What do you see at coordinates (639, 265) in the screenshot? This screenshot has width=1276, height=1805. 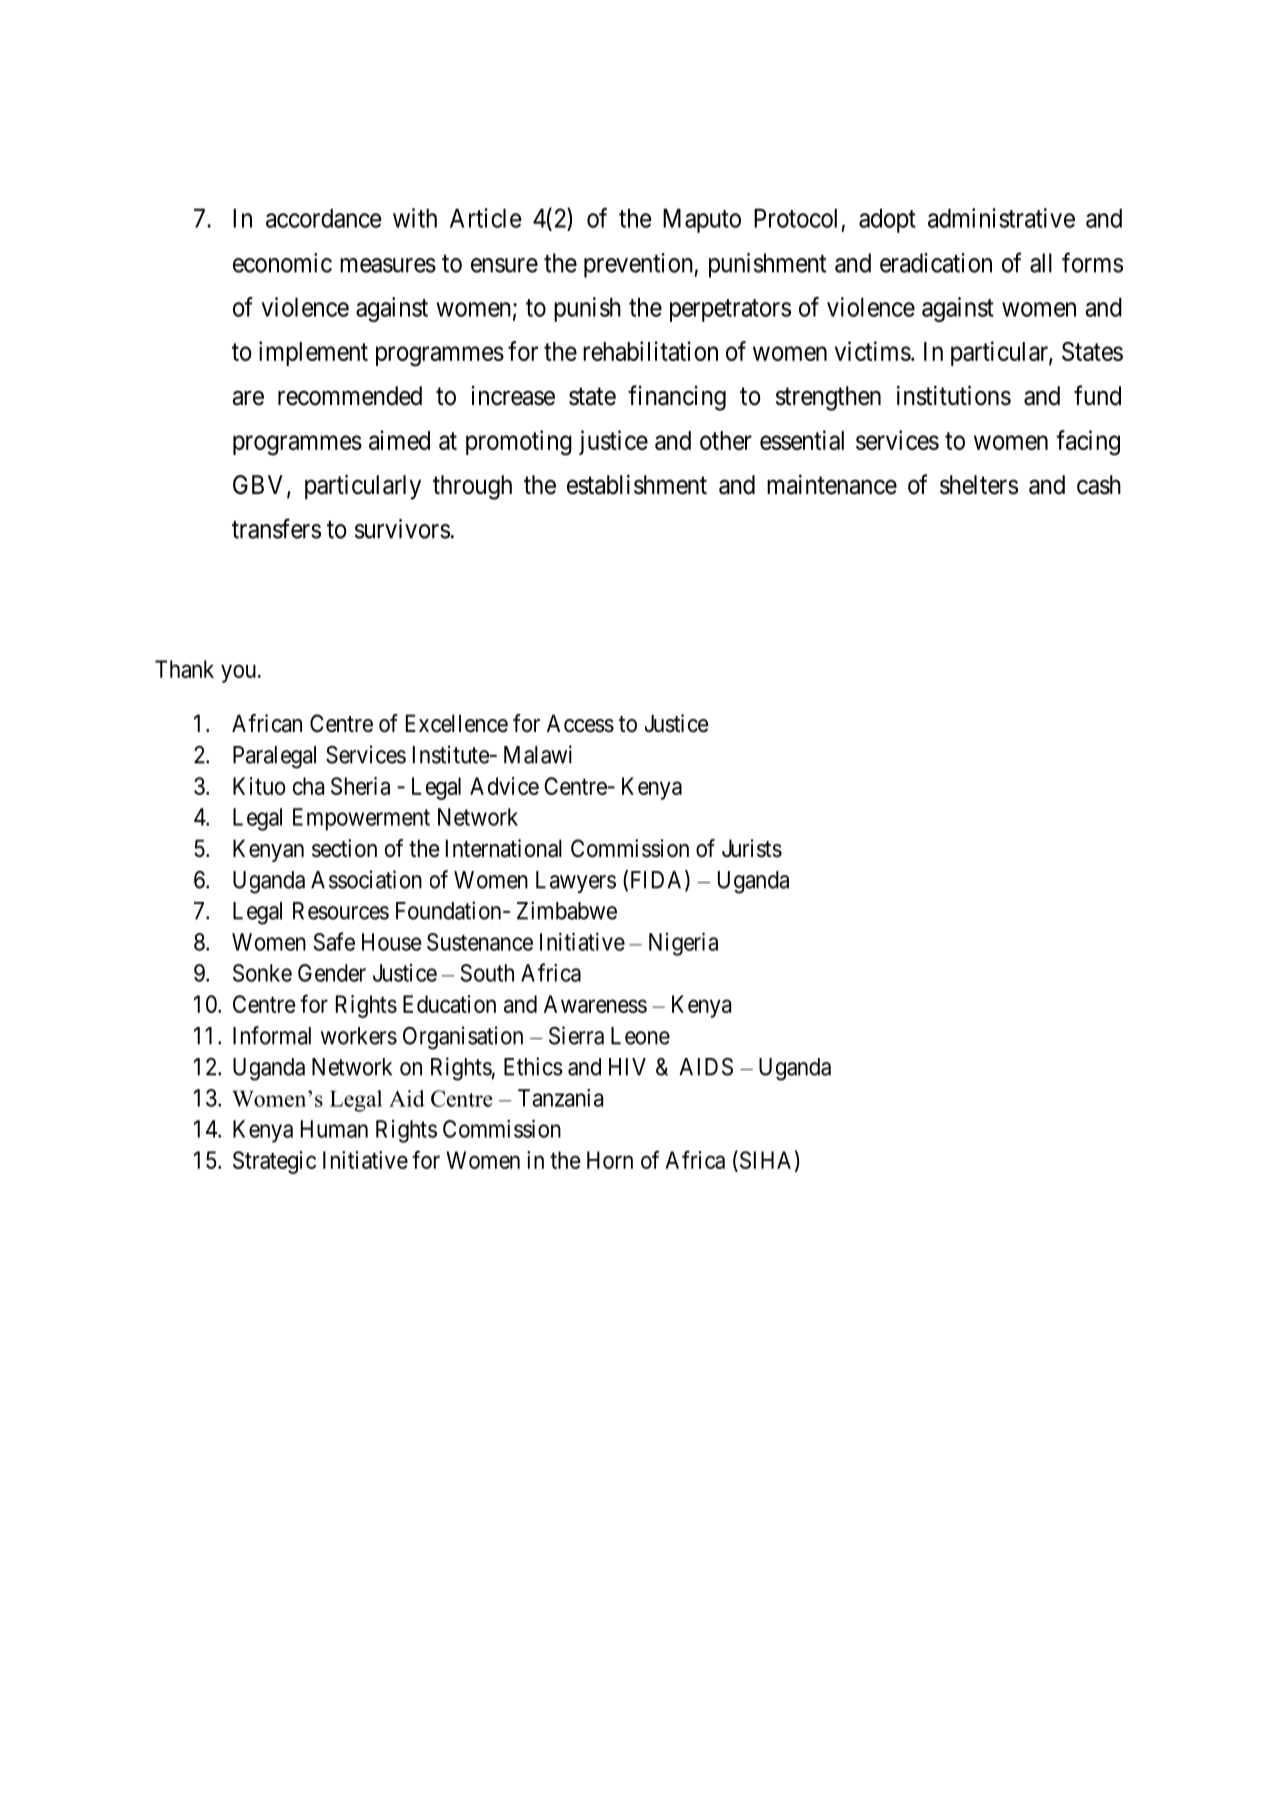 I see `prevention` at bounding box center [639, 265].
